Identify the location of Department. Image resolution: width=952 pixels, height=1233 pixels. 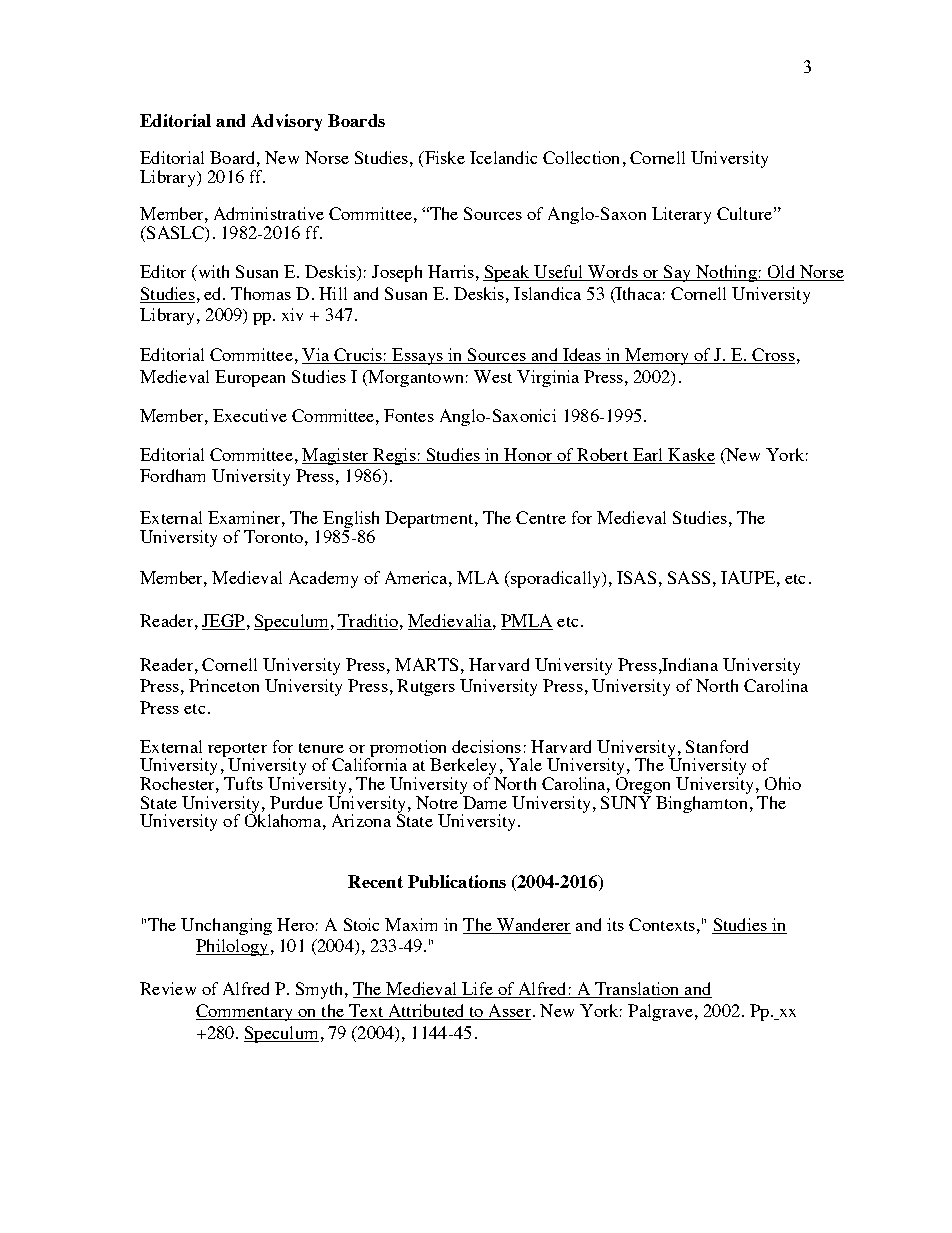
(430, 519).
